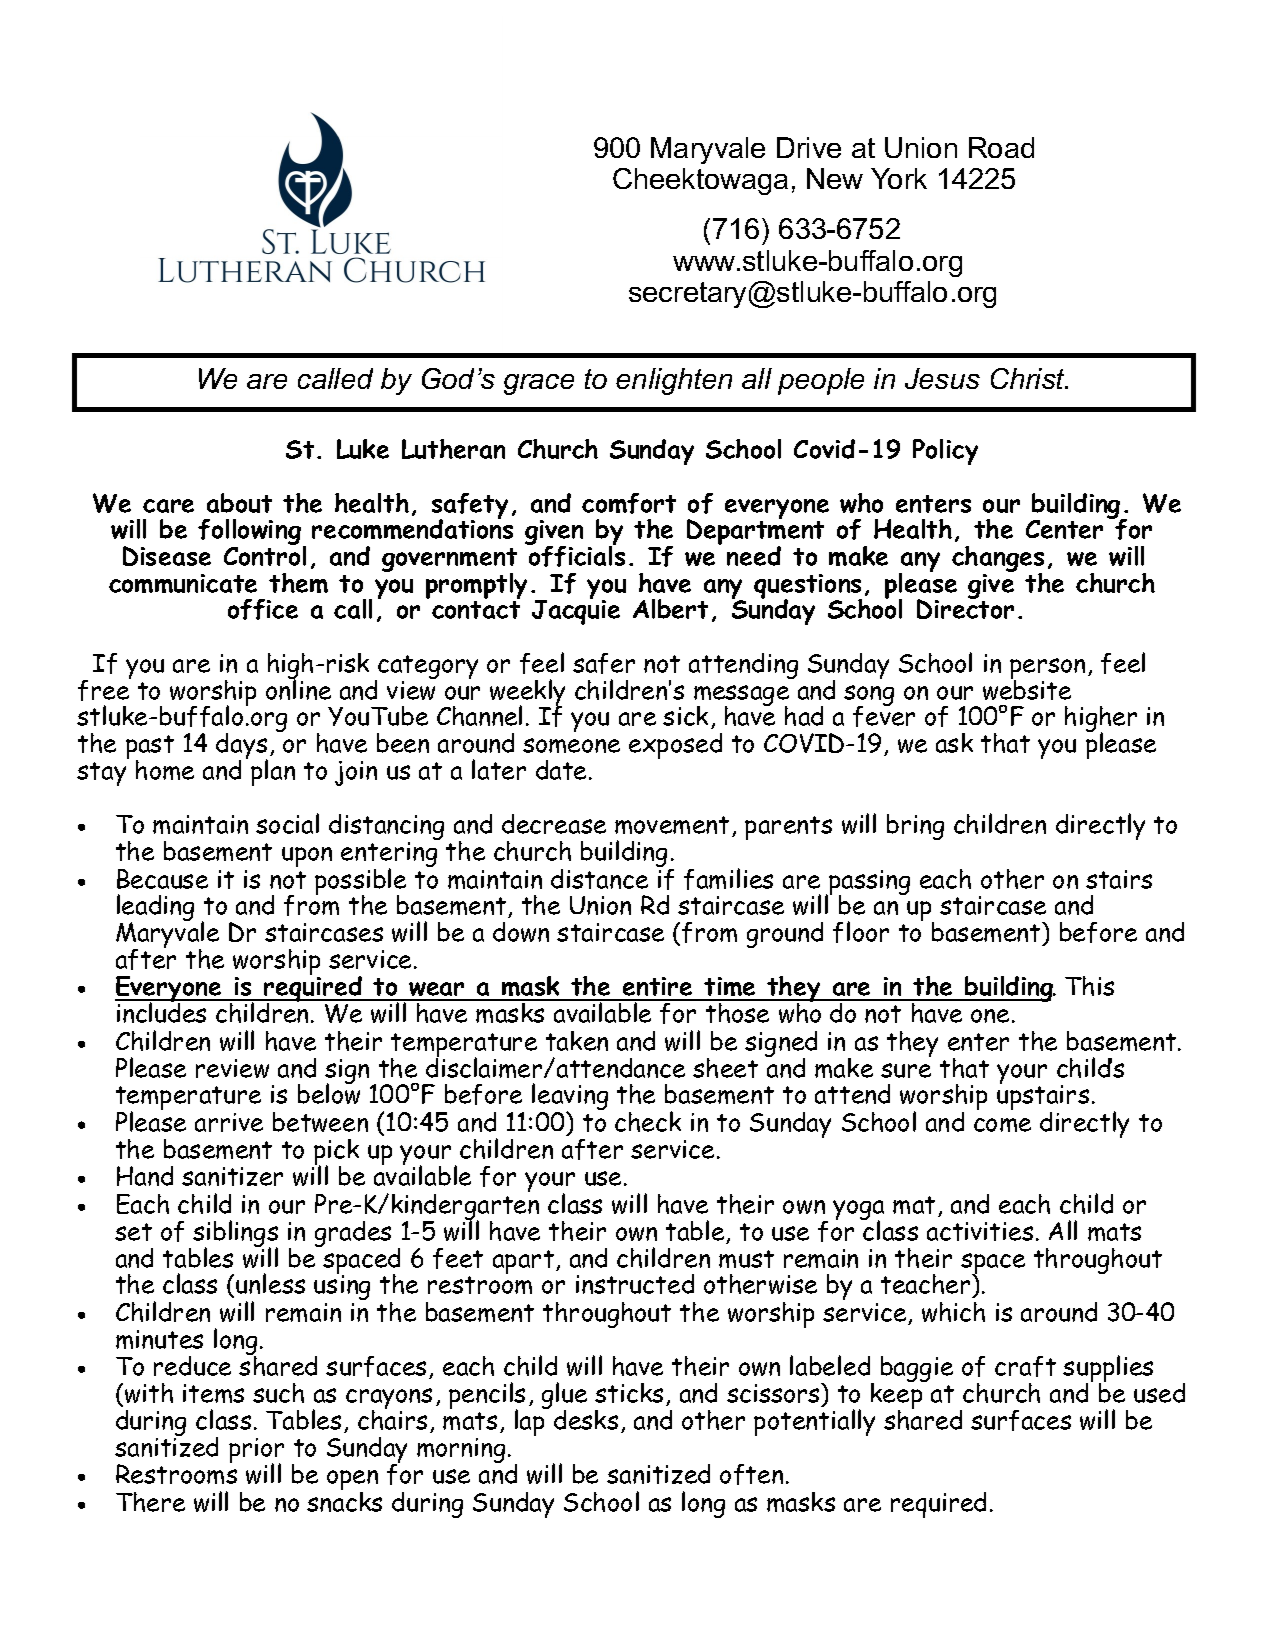 The height and width of the screenshot is (1641, 1268). Describe the element at coordinates (1002, 1125) in the screenshot. I see `come` at that location.
